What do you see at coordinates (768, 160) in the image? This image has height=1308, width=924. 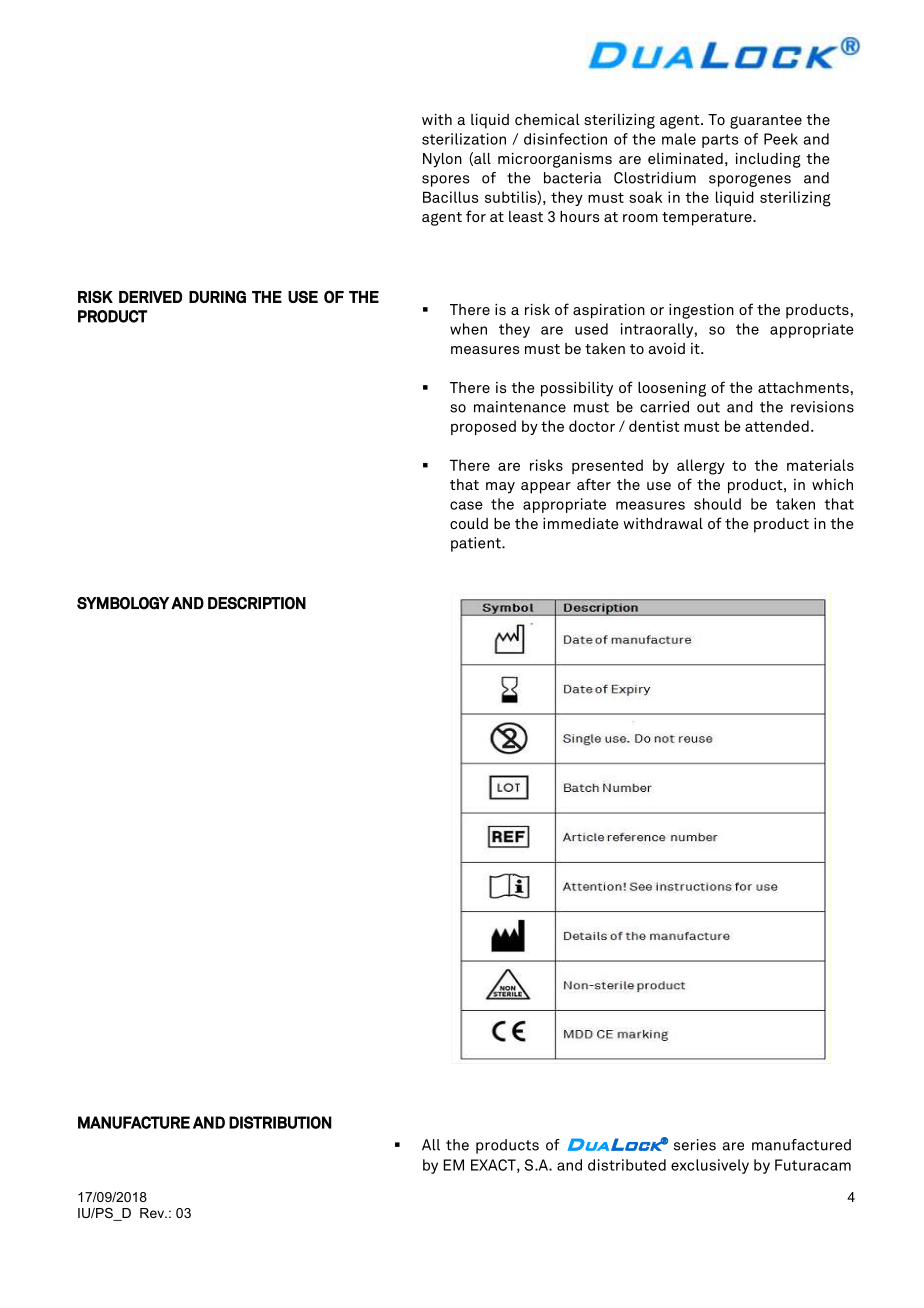 I see `including` at bounding box center [768, 160].
